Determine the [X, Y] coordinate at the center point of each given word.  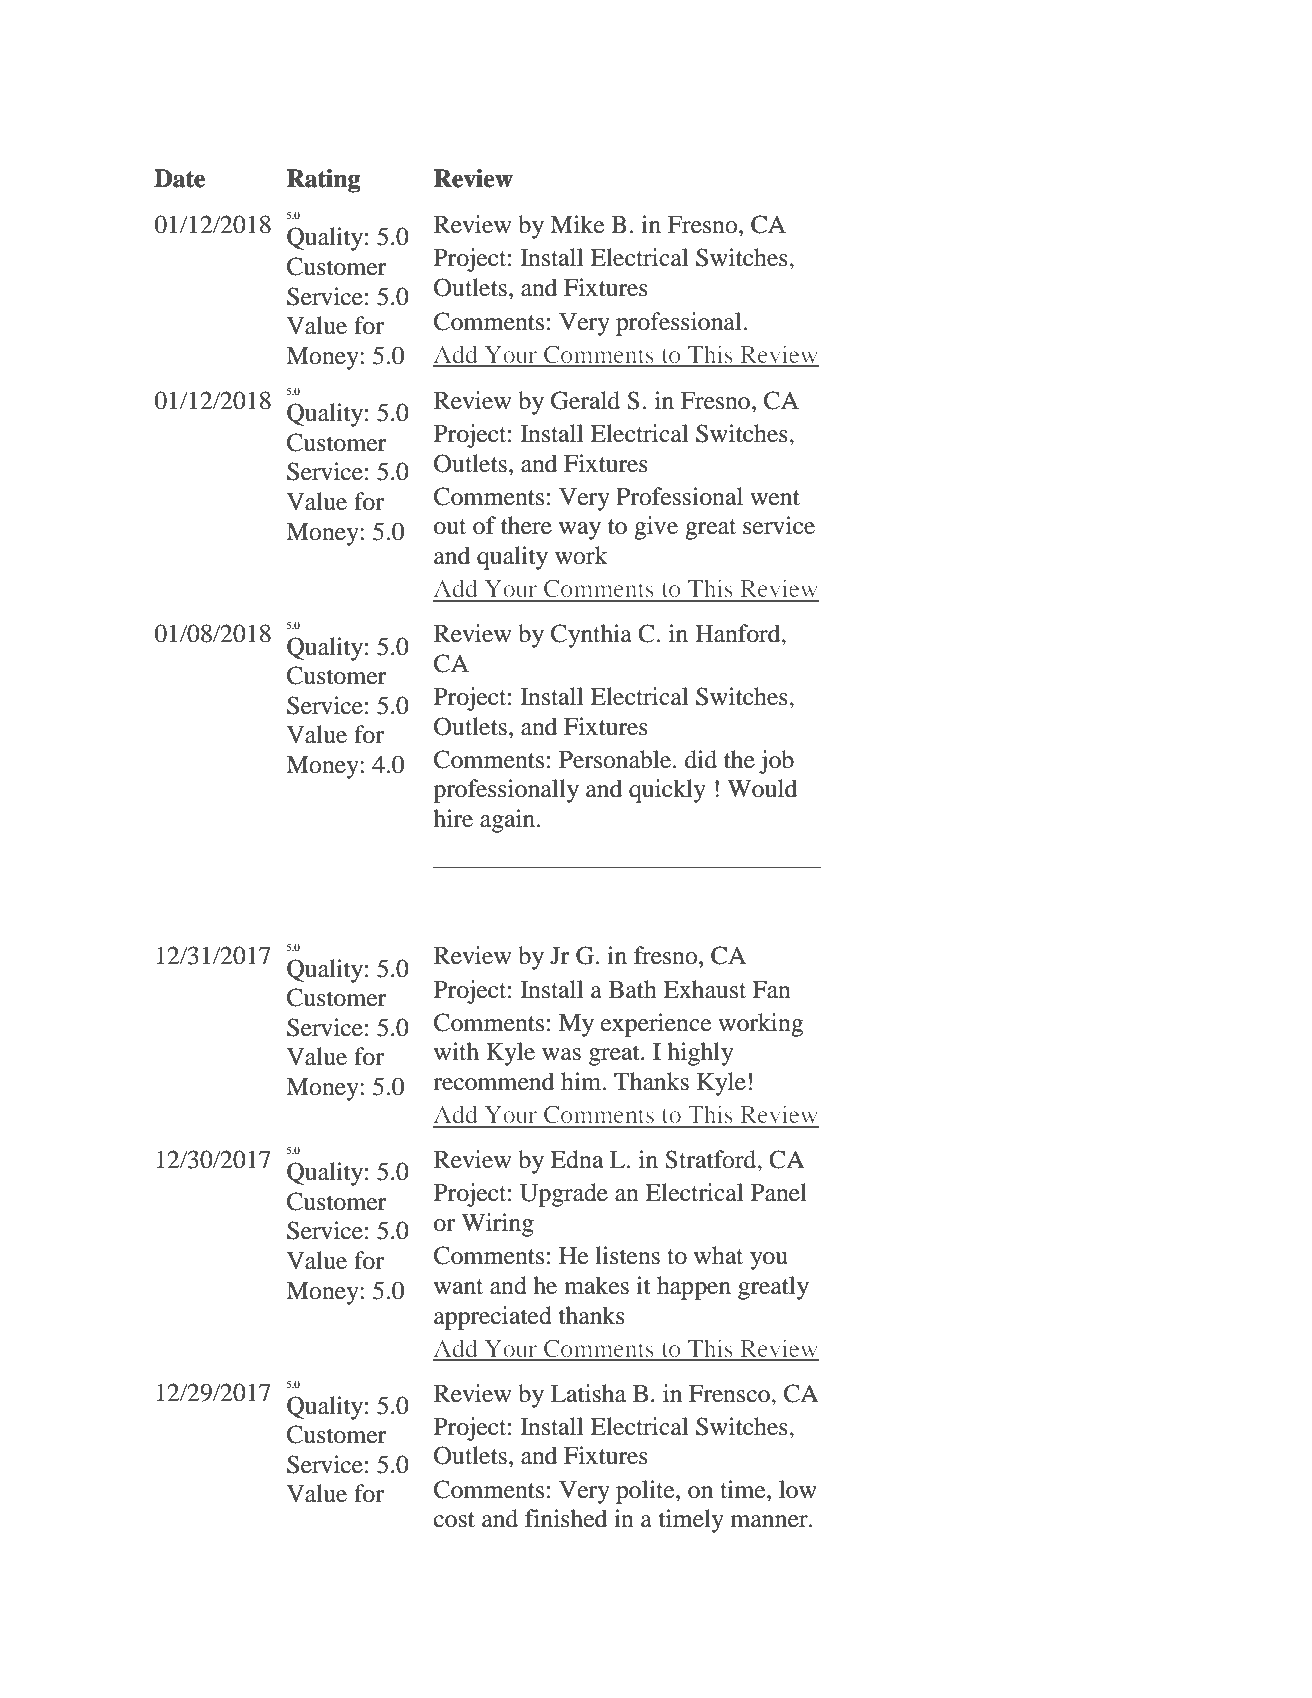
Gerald [585, 400]
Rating [323, 181]
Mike [577, 224]
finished [566, 1518]
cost [454, 1520]
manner [770, 1521]
